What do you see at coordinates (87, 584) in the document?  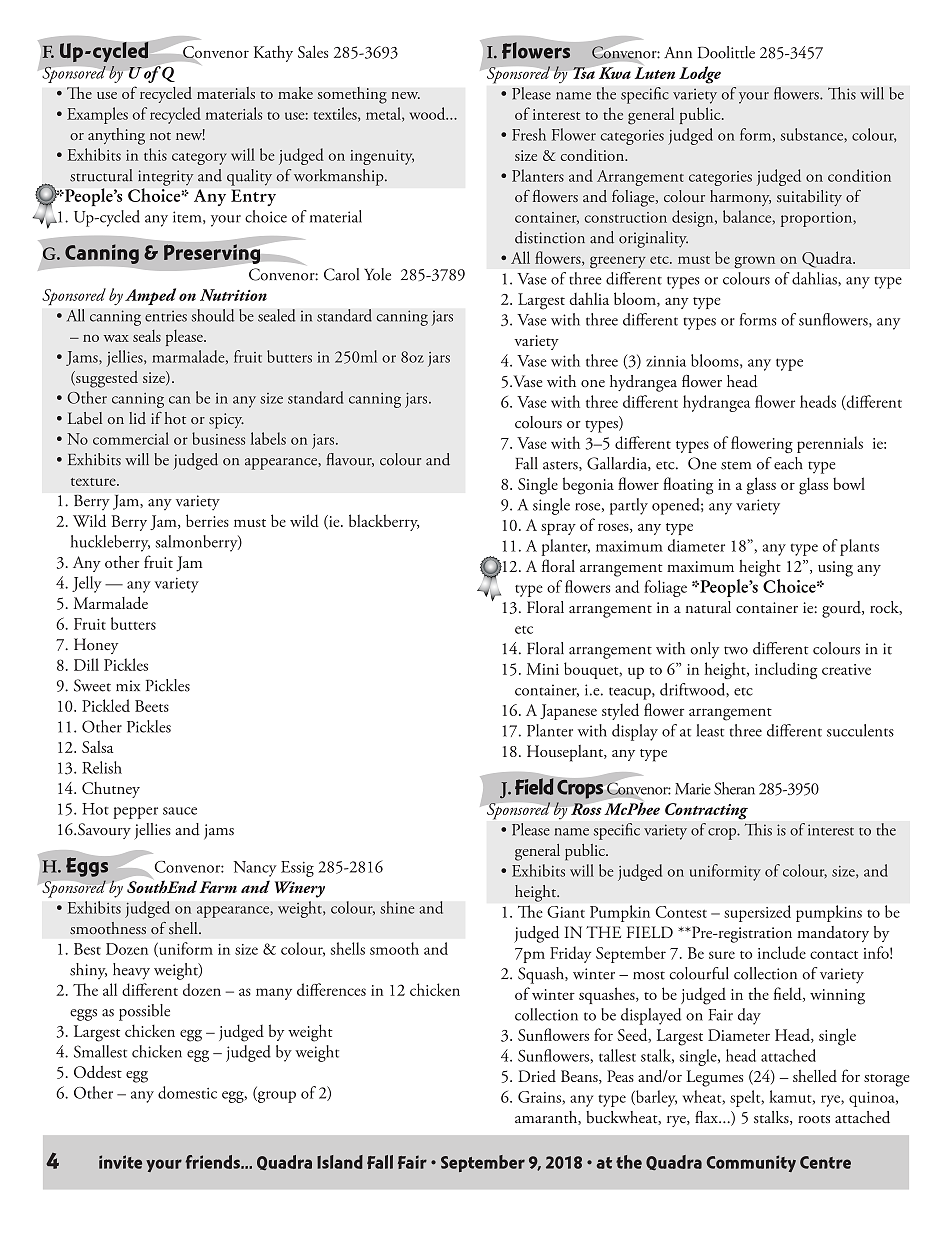 I see `Jelly` at bounding box center [87, 584].
